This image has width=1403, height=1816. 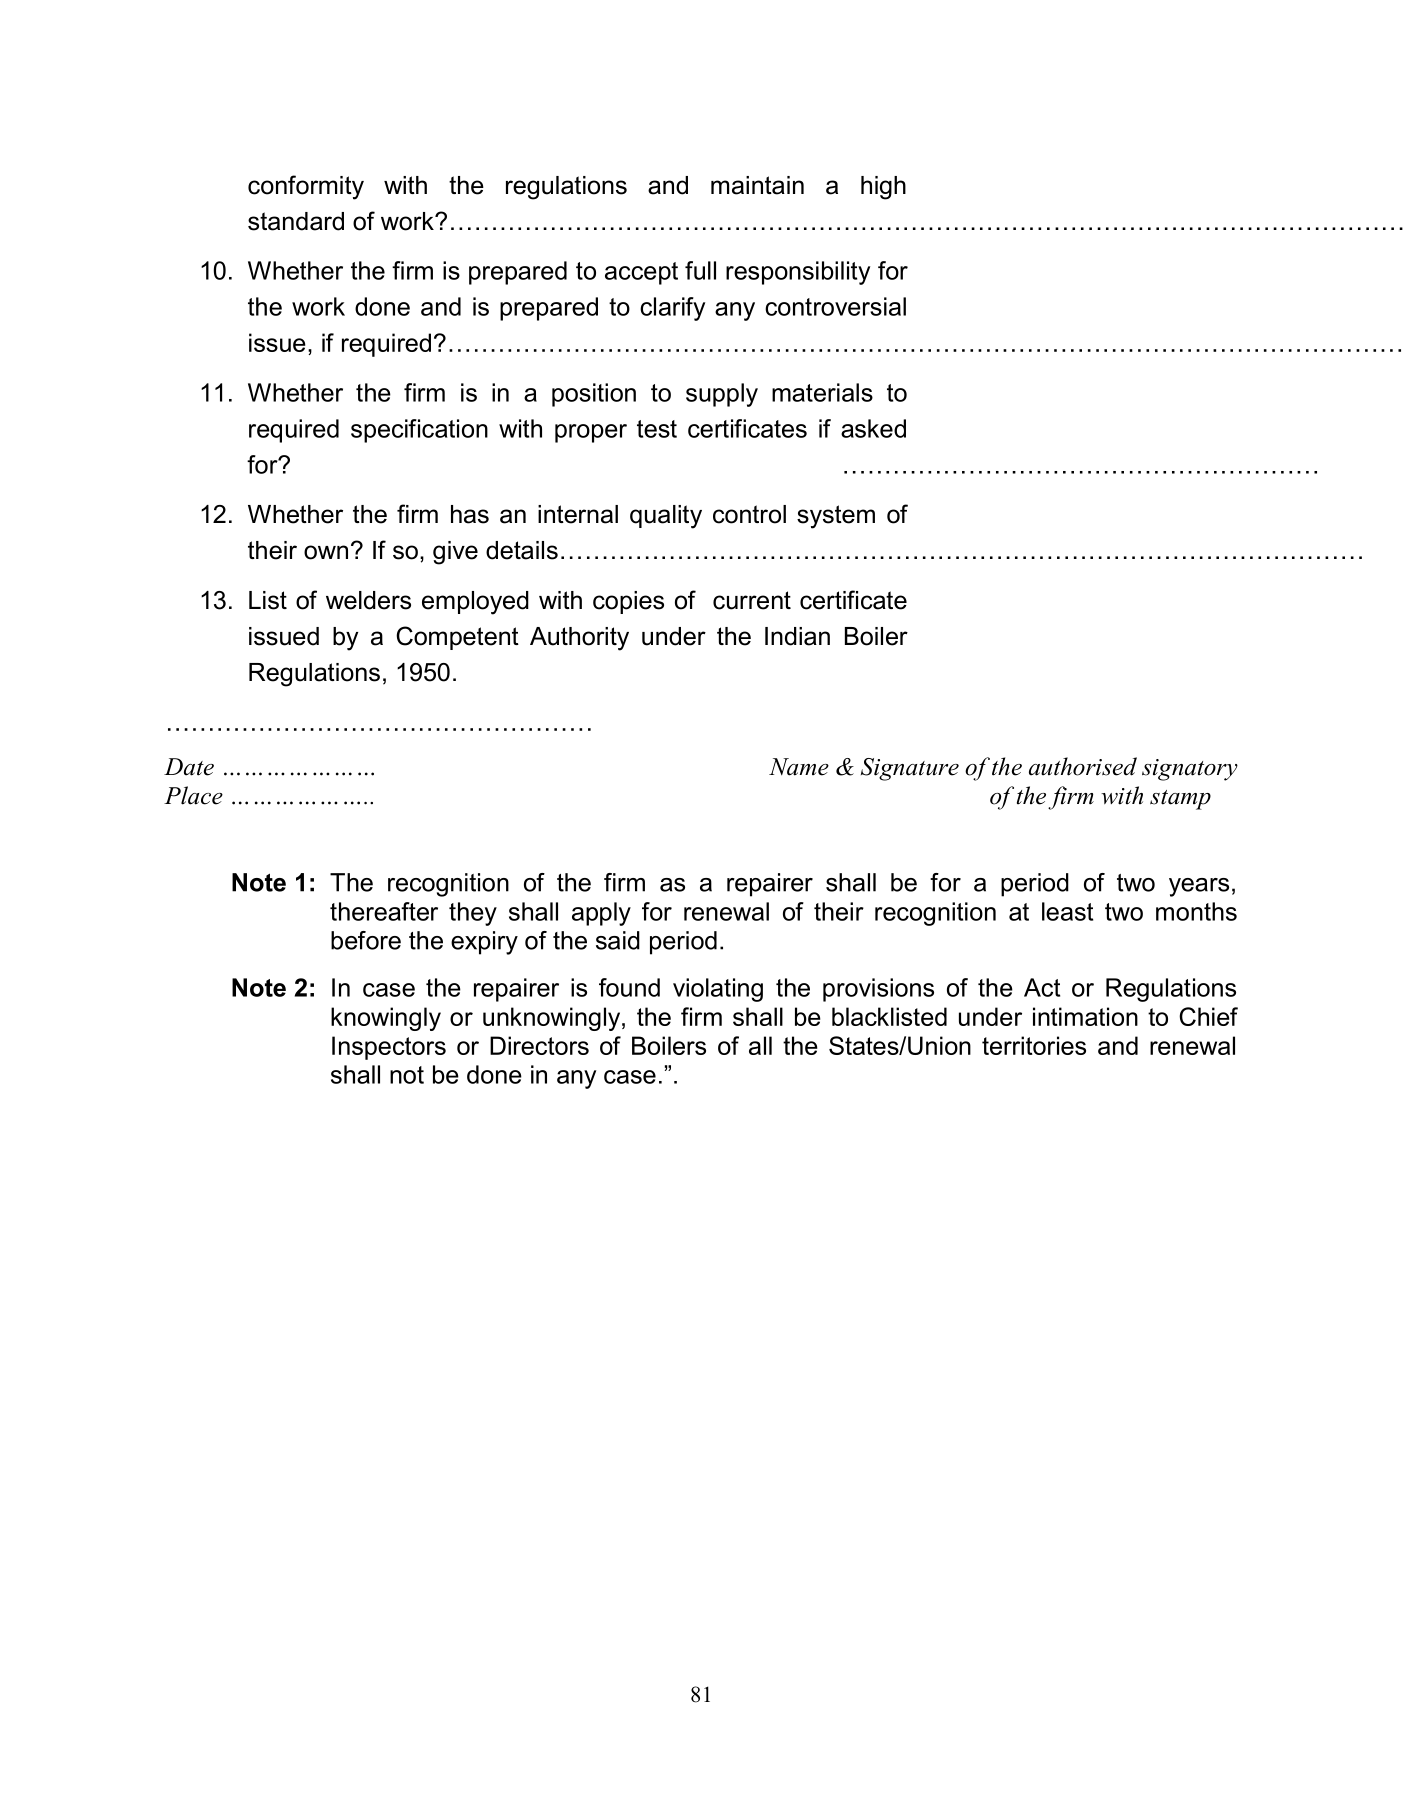 I want to click on violating, so click(x=718, y=990).
